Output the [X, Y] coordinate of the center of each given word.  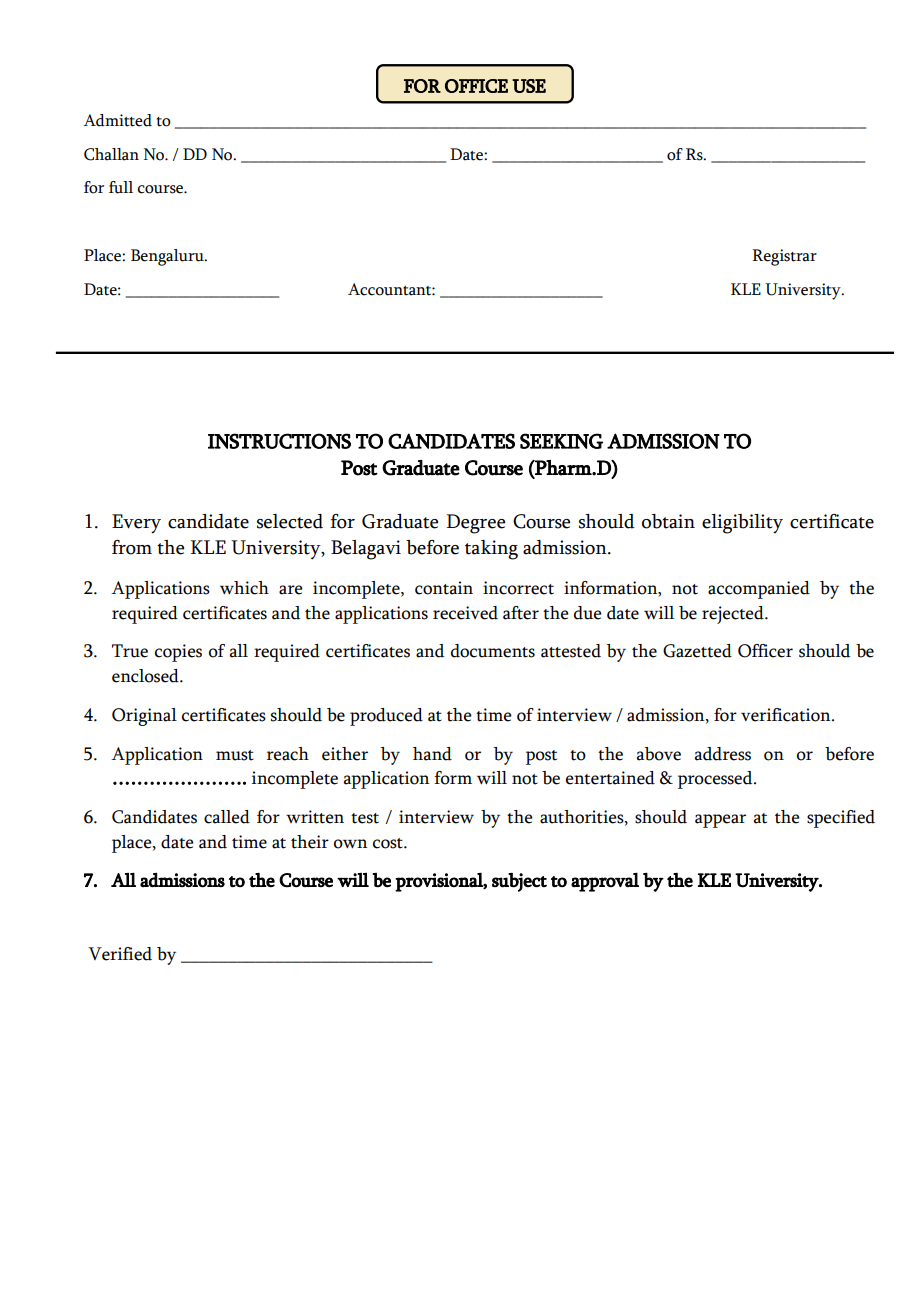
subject [519, 882]
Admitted [117, 120]
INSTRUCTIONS [279, 441]
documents [493, 651]
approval [605, 882]
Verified [120, 954]
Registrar [784, 257]
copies [178, 653]
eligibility [742, 524]
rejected [734, 615]
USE [529, 86]
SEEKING [561, 441]
